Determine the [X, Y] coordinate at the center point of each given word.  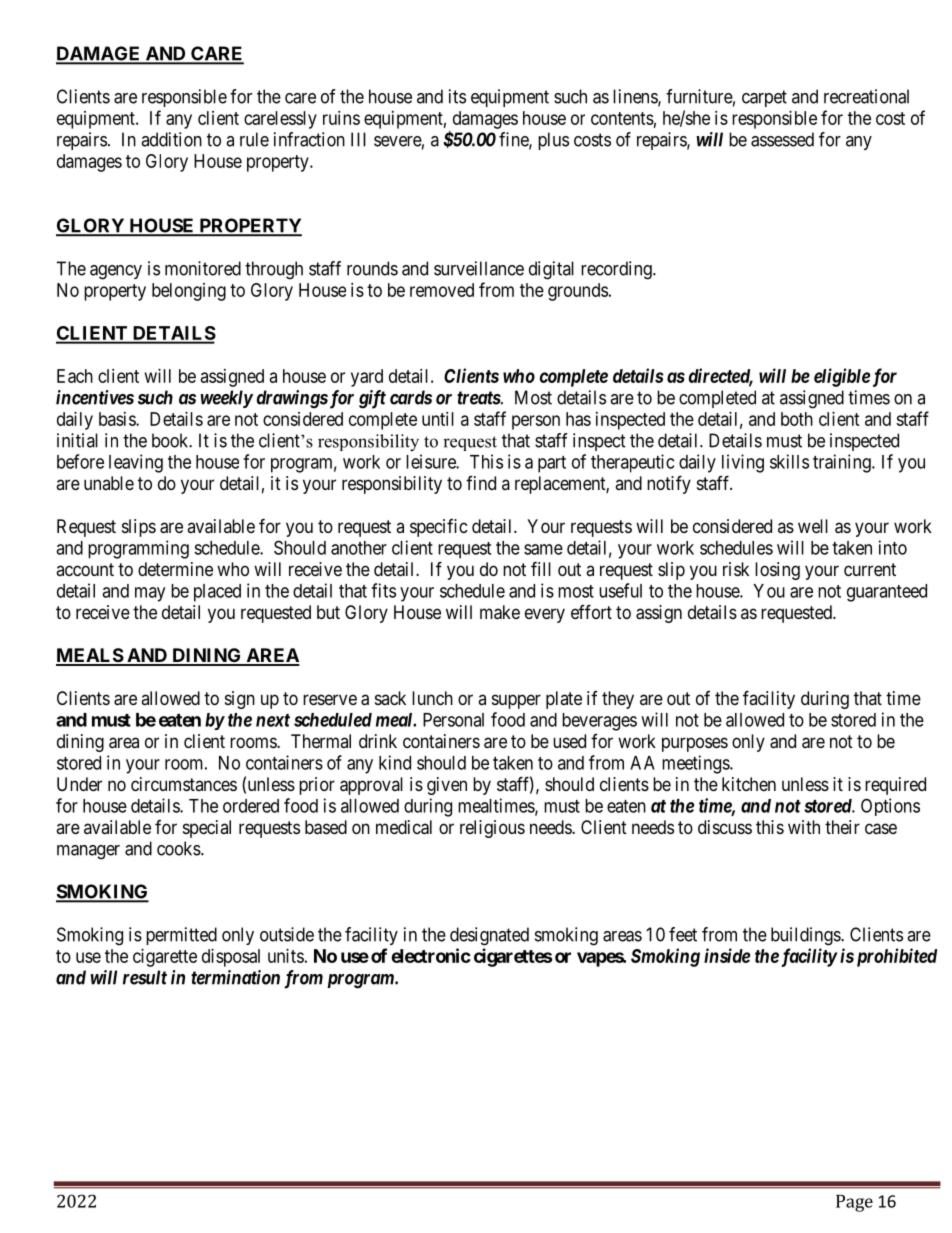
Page [854, 1203]
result [145, 977]
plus [553, 141]
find [481, 483]
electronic [431, 955]
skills [789, 461]
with [804, 827]
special [207, 829]
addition [171, 139]
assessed [782, 139]
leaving [136, 463]
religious [492, 829]
